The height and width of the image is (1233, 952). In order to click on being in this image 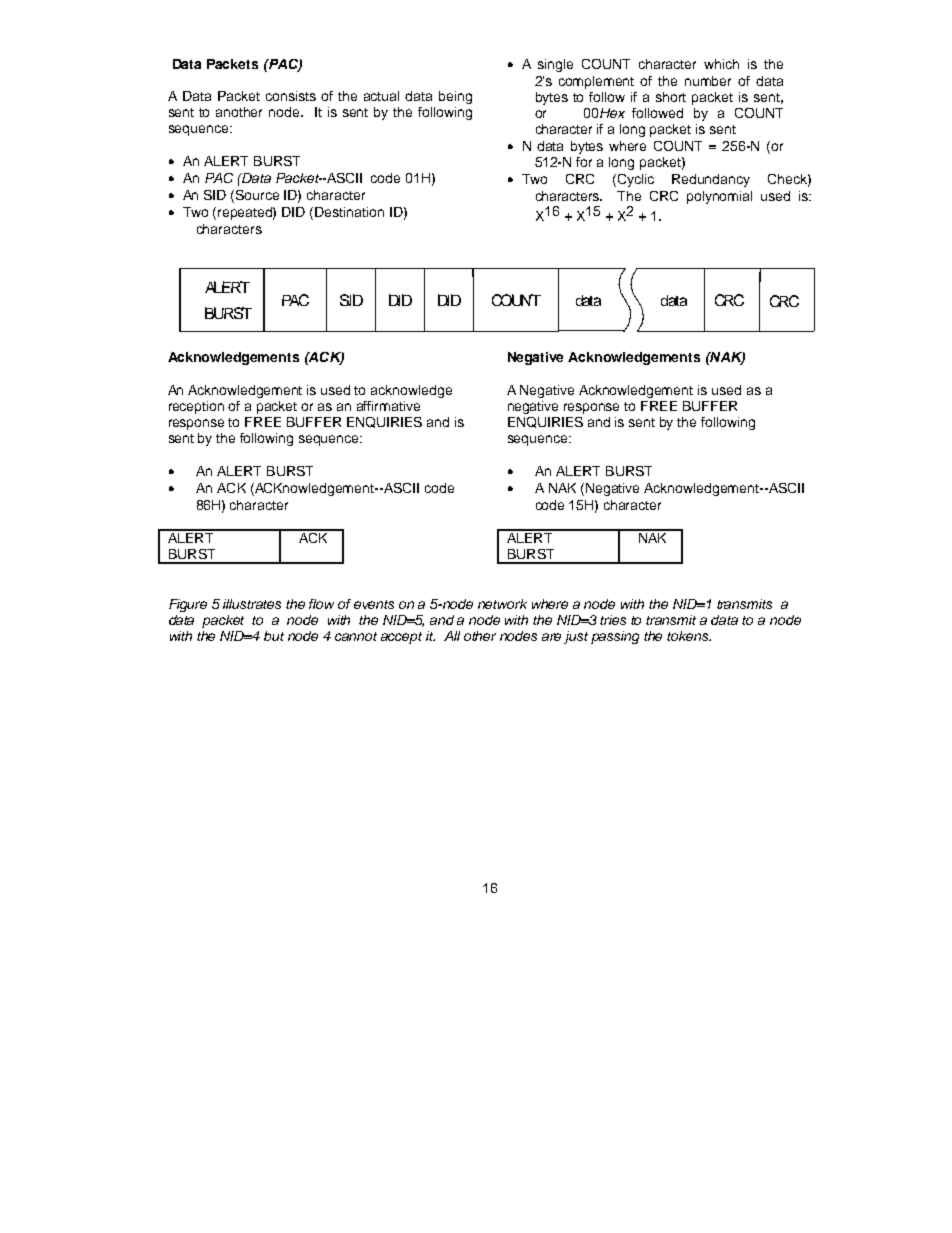, I will do `click(455, 97)`.
